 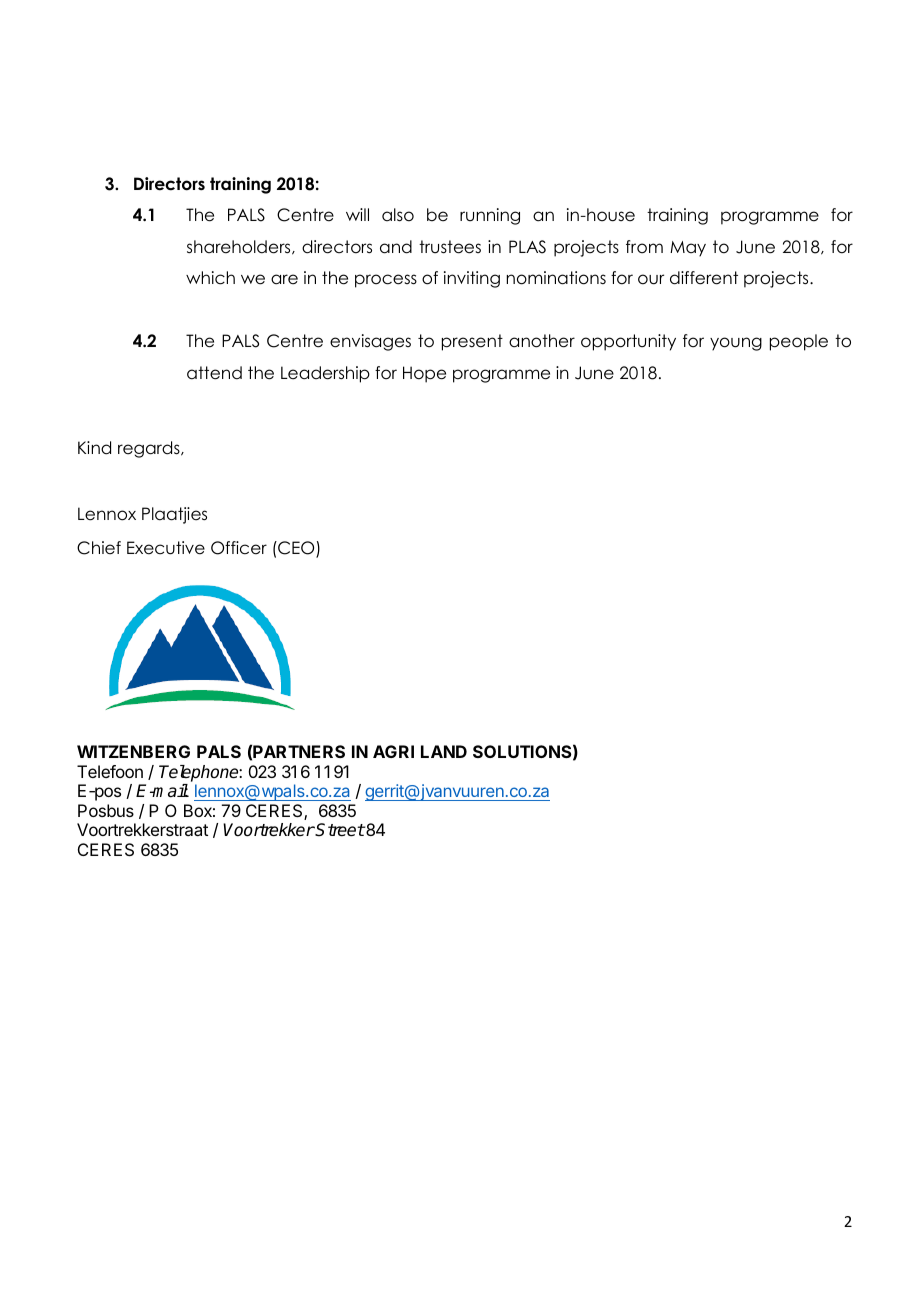 I want to click on AGRI, so click(x=393, y=751).
